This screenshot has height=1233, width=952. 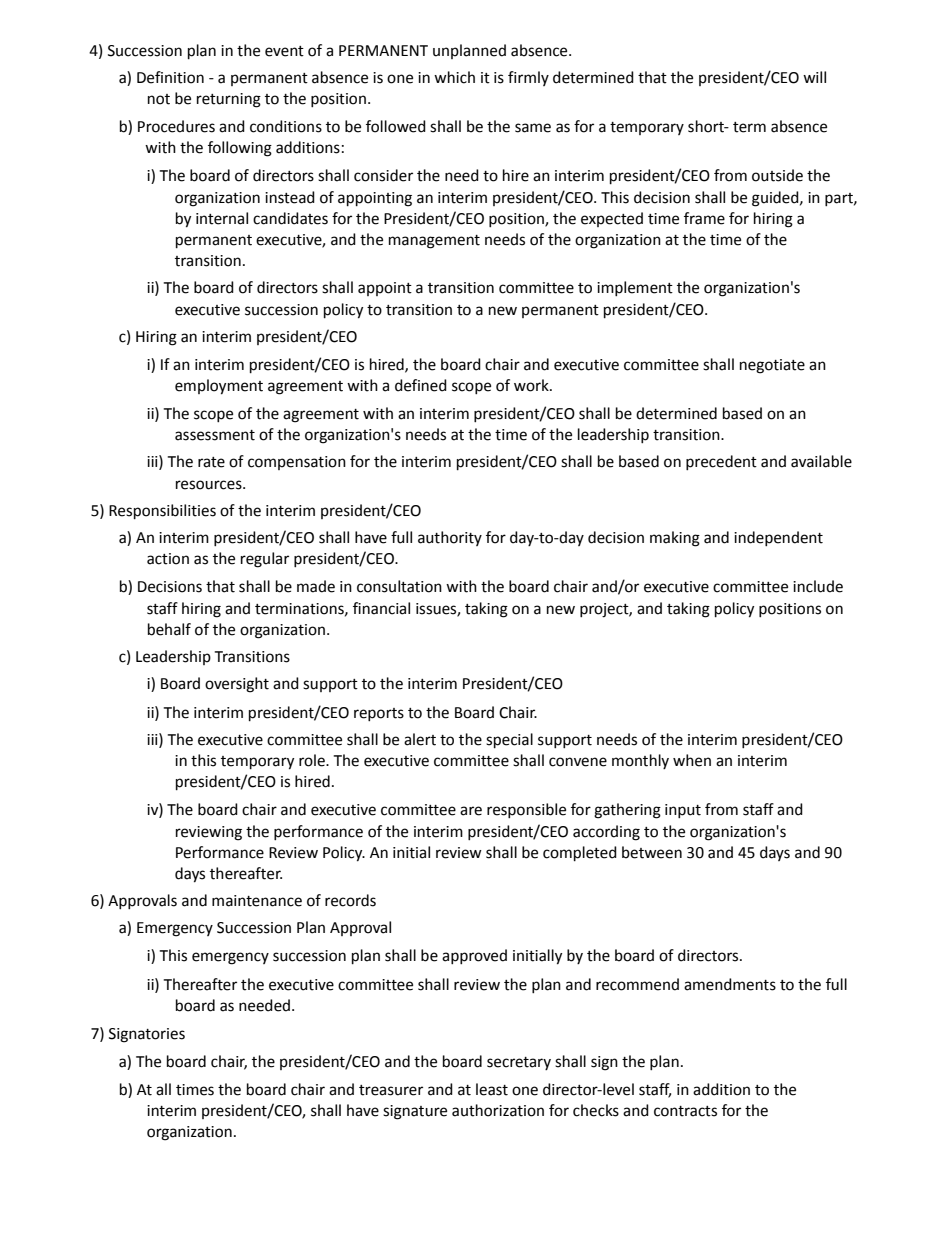 What do you see at coordinates (532, 385) in the screenshot?
I see `work` at bounding box center [532, 385].
